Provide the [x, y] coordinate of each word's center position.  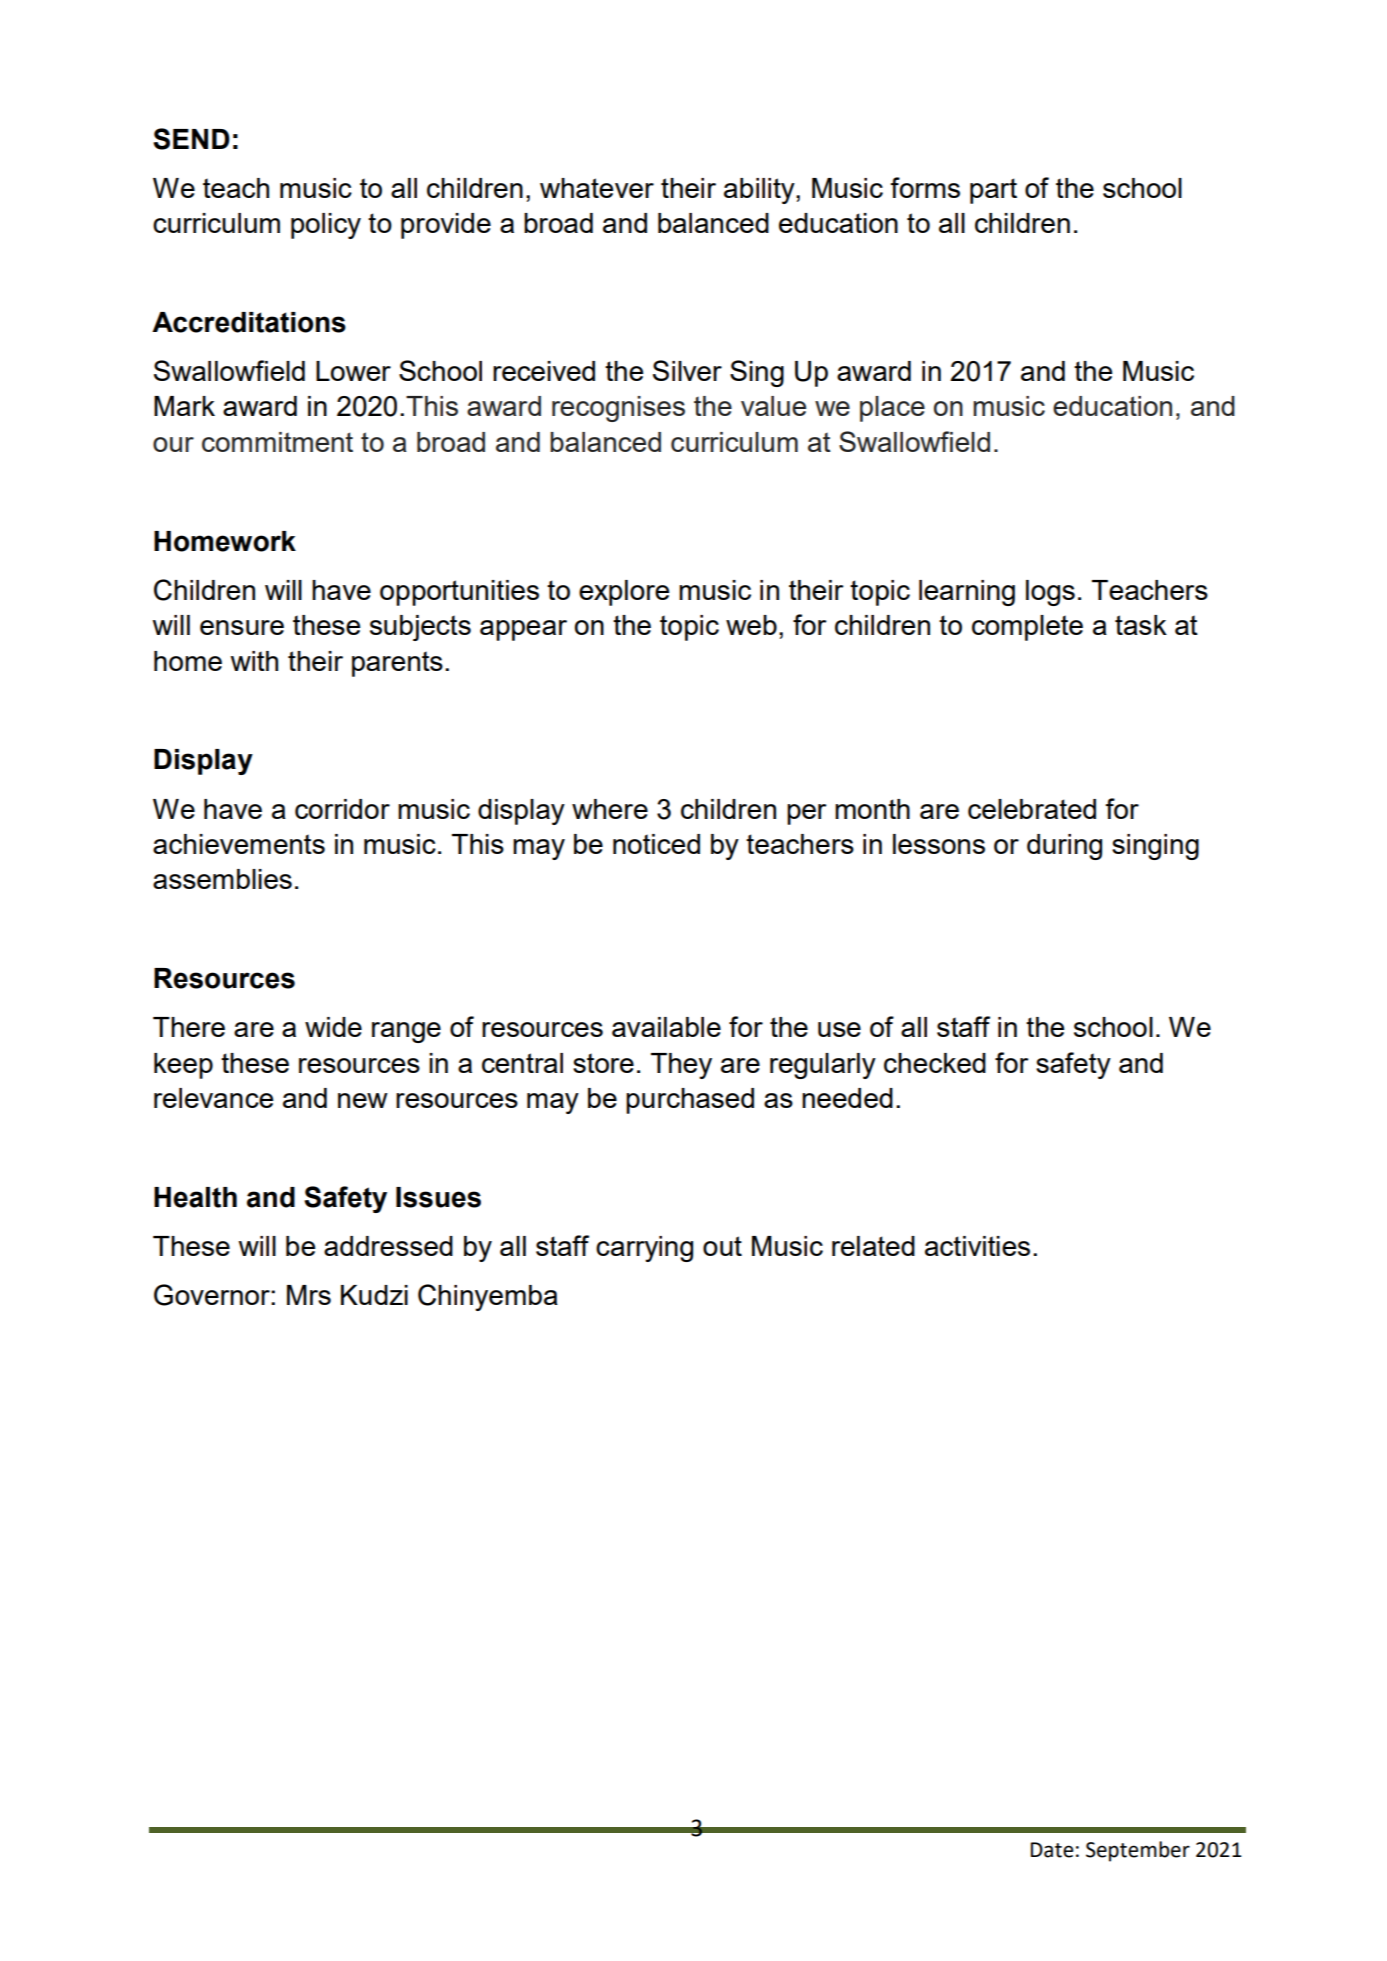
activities [977, 1246]
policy [326, 226]
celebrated [1032, 809]
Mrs [309, 1295]
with [254, 661]
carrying [644, 1249]
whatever [597, 188]
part [993, 191]
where [610, 809]
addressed [388, 1246]
